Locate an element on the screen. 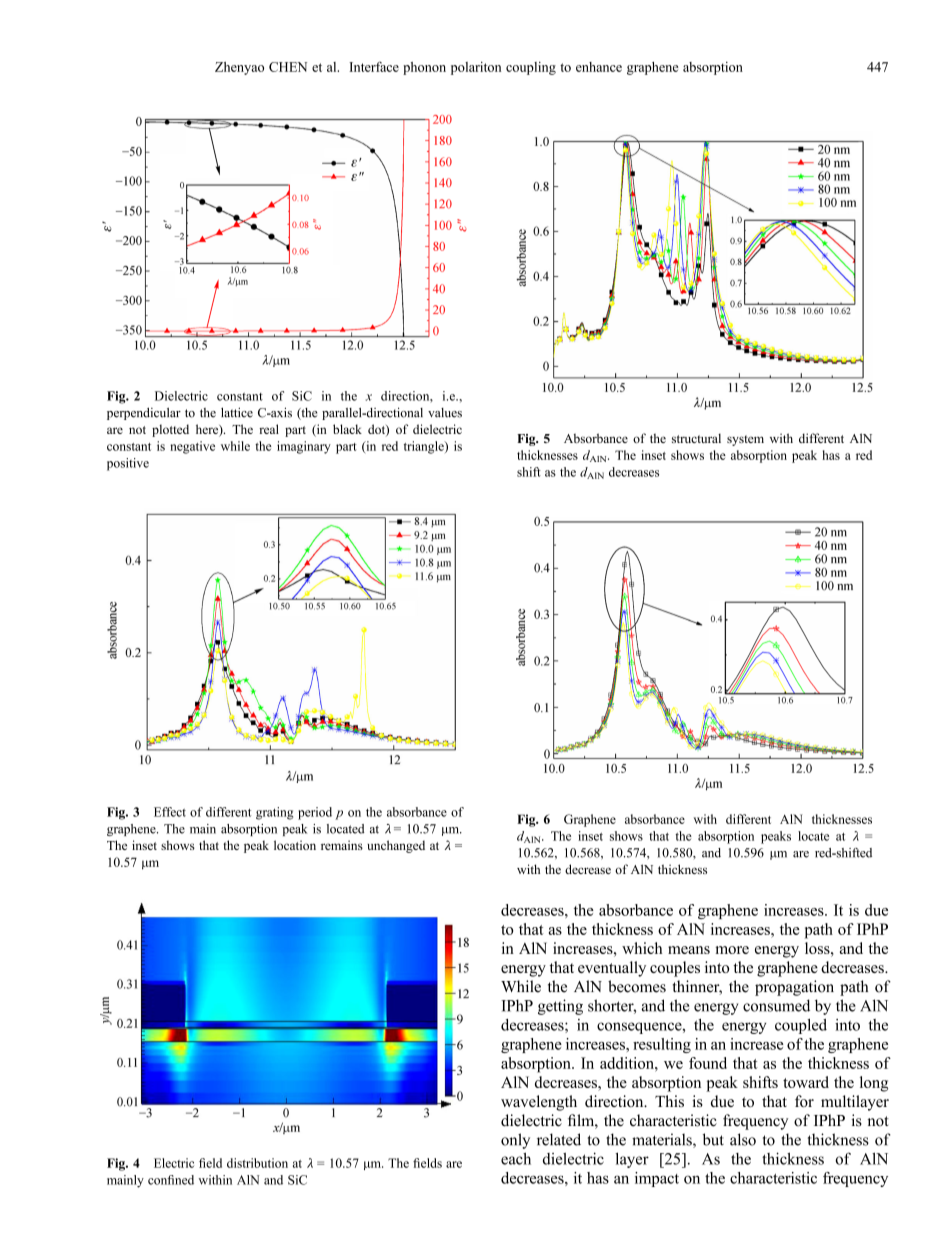  values is located at coordinates (445, 413).
